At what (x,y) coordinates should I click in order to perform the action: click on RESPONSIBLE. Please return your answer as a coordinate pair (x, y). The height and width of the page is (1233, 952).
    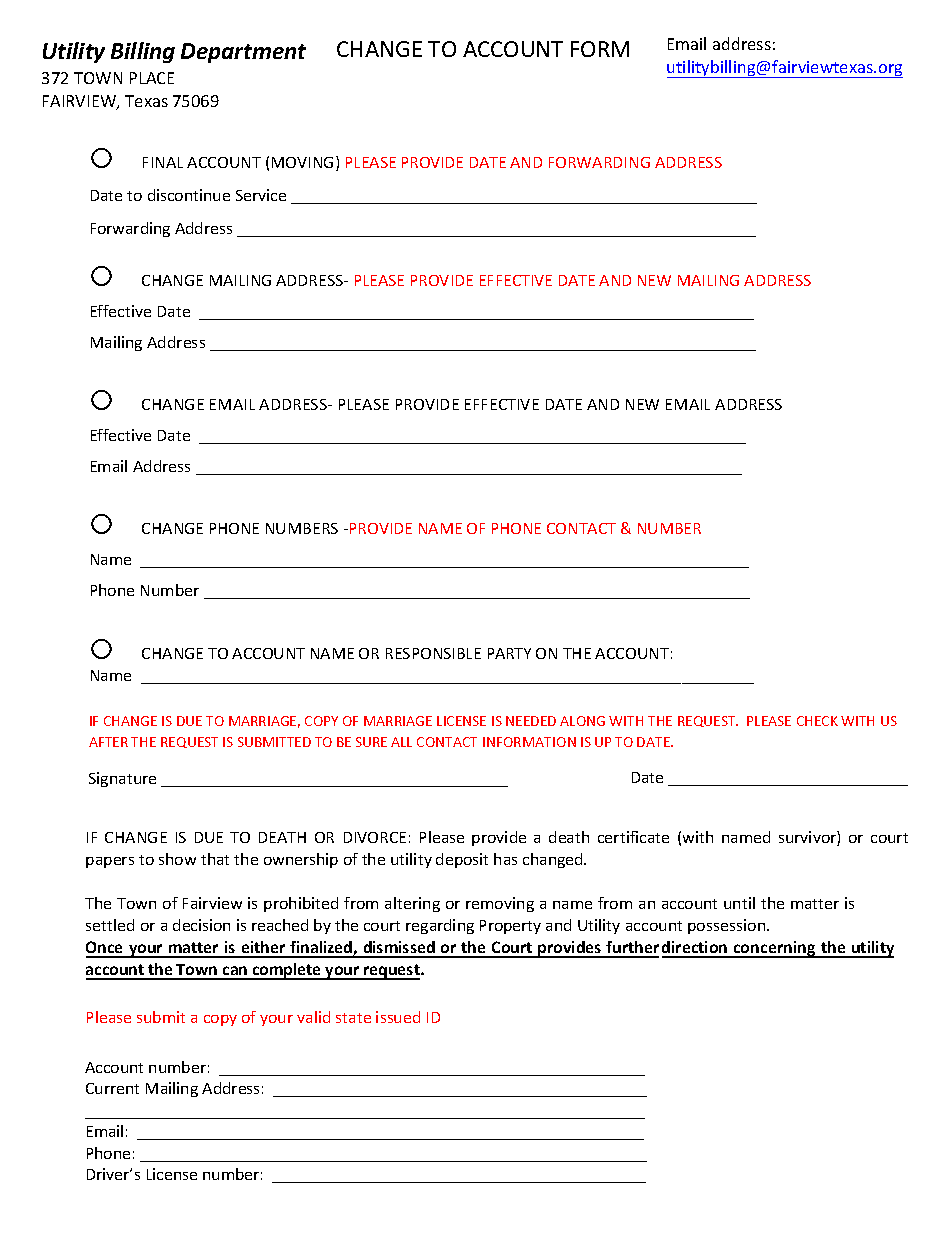
    Looking at the image, I should click on (433, 653).
